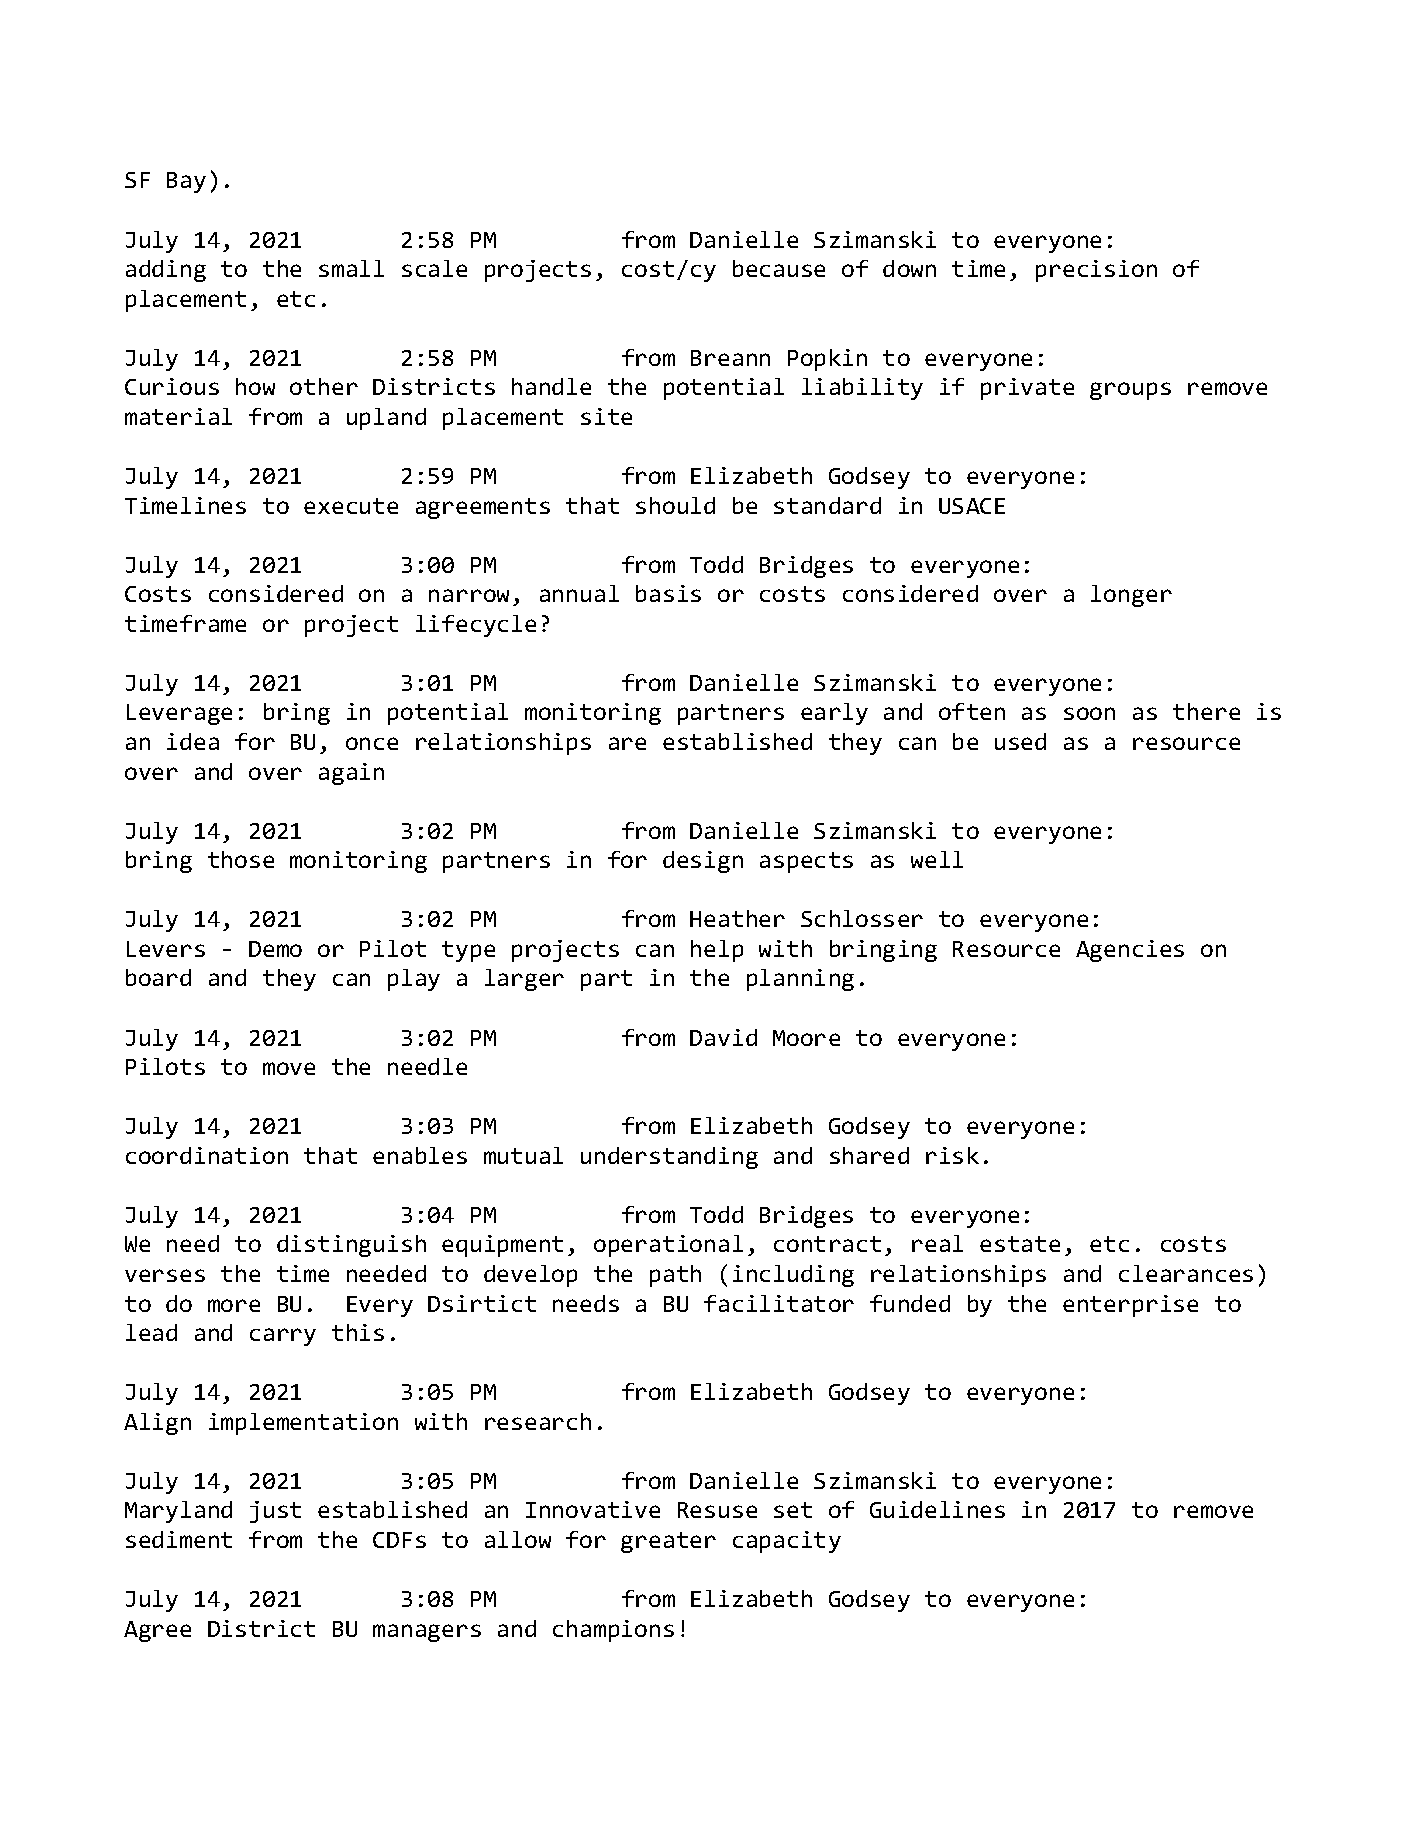 Image resolution: width=1409 pixels, height=1823 pixels. Describe the element at coordinates (1096, 271) in the screenshot. I see `precision` at that location.
